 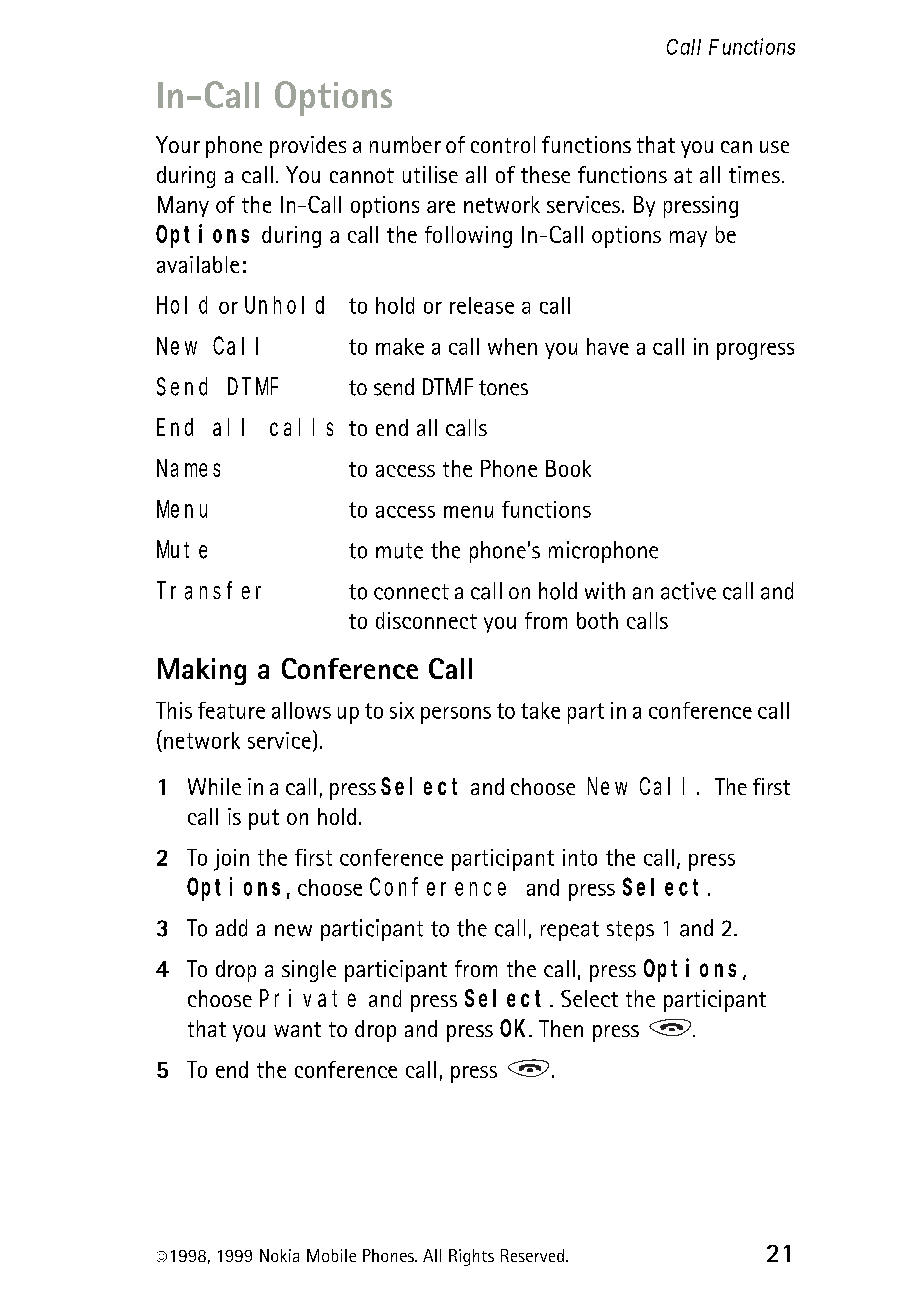 What do you see at coordinates (456, 715) in the screenshot?
I see `persons` at bounding box center [456, 715].
